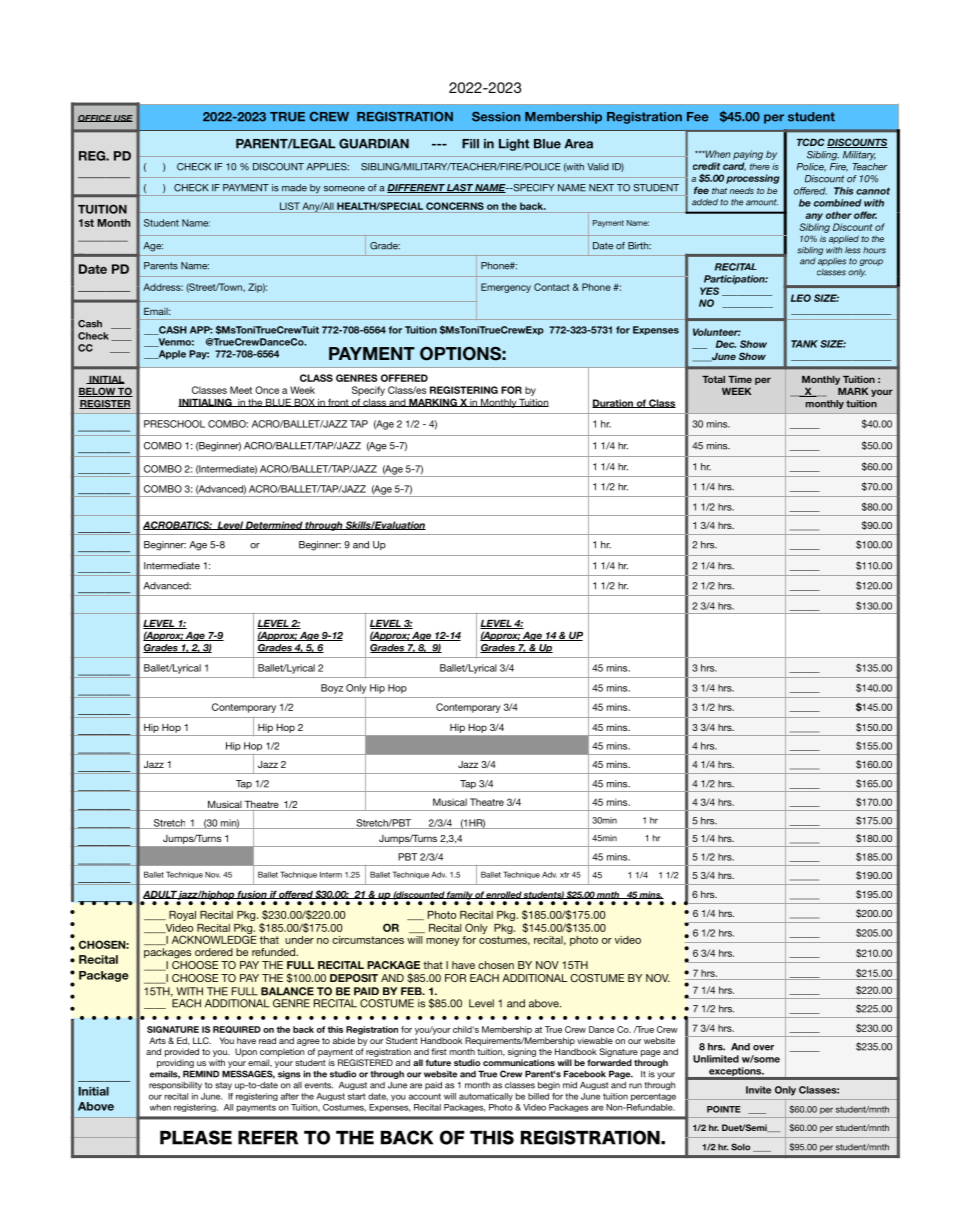  Describe the element at coordinates (486, 1097) in the page. I see `automatically` at that location.
